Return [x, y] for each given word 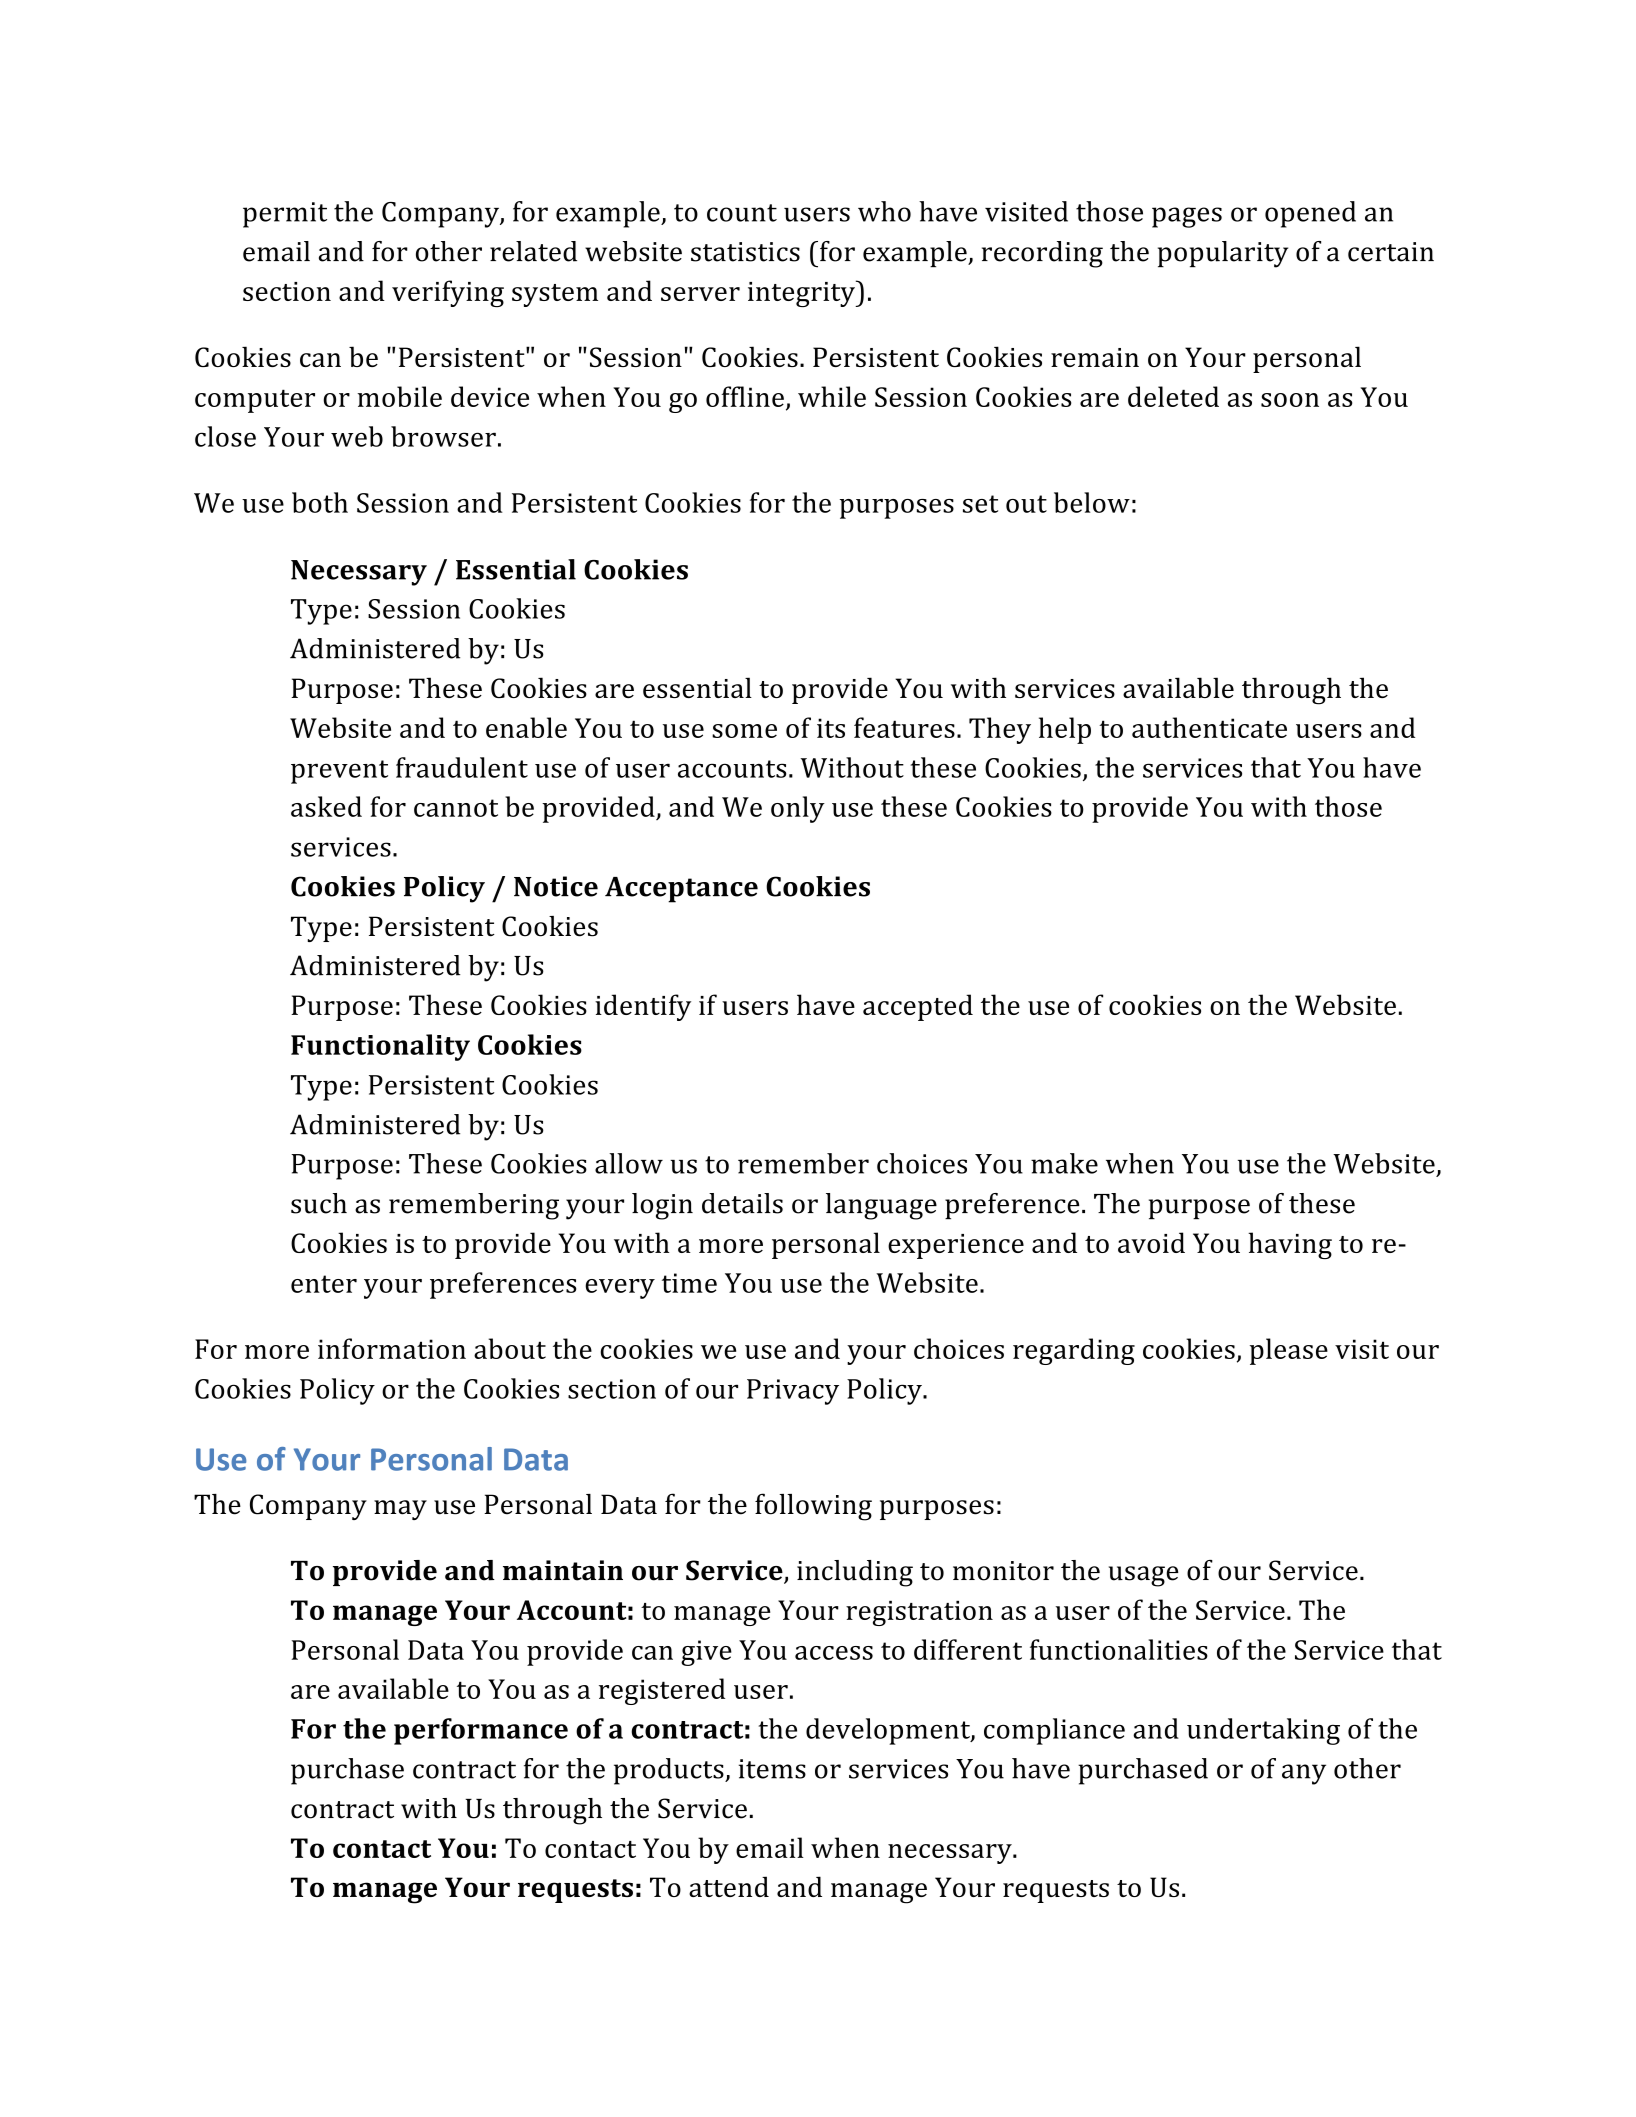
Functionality [380, 1047]
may [400, 1510]
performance [481, 1731]
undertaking [1263, 1731]
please [1289, 1351]
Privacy [793, 1392]
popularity [1223, 254]
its [831, 728]
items [772, 1769]
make [1064, 1163]
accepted [918, 1007]
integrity [802, 293]
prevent [339, 772]
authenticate [1209, 727]
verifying [448, 293]
